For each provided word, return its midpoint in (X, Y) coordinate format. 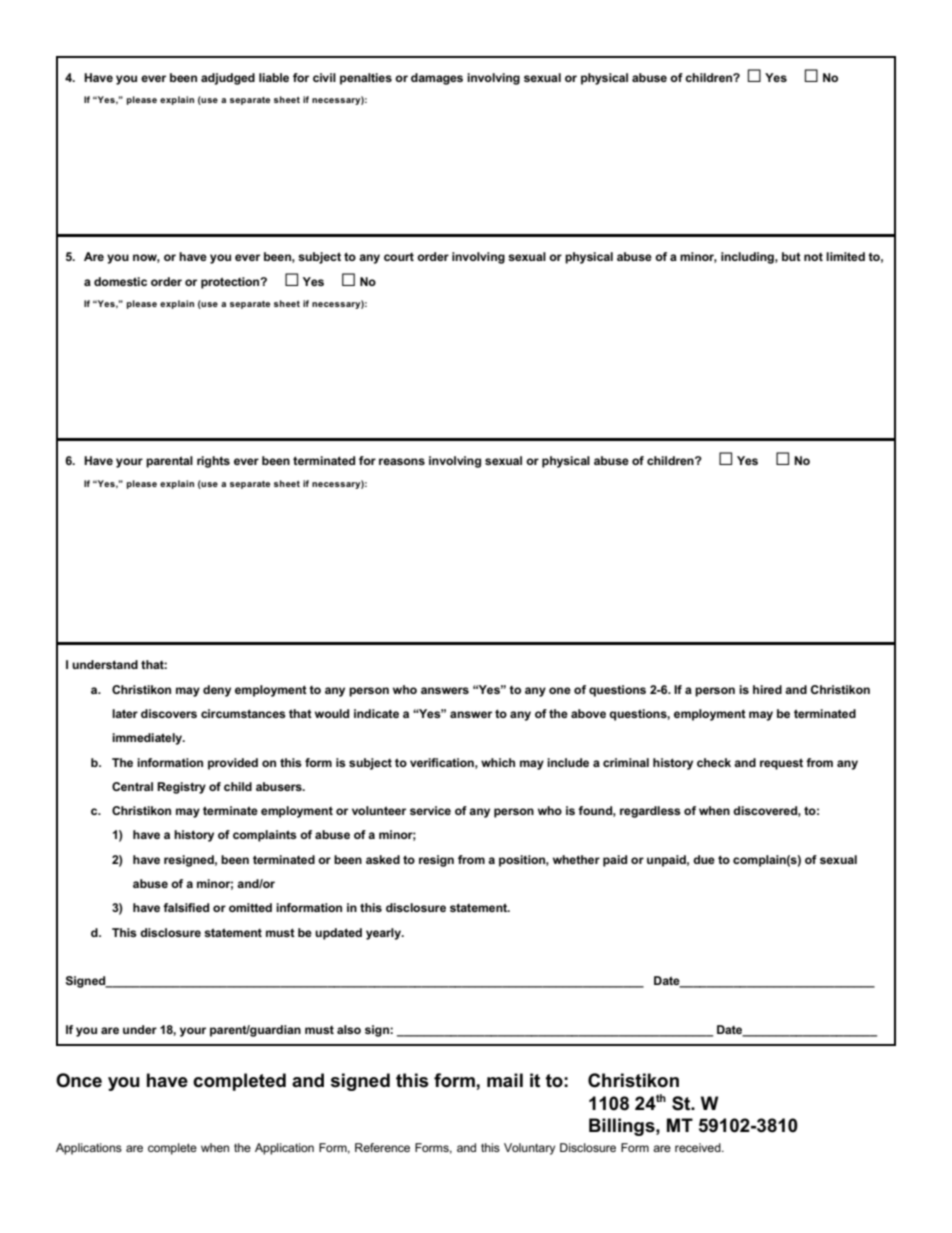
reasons (402, 461)
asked (383, 859)
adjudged (228, 79)
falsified (186, 907)
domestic (120, 281)
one (560, 690)
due (704, 859)
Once (79, 1080)
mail (505, 1080)
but (791, 256)
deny (217, 691)
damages (437, 79)
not (813, 257)
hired (767, 689)
